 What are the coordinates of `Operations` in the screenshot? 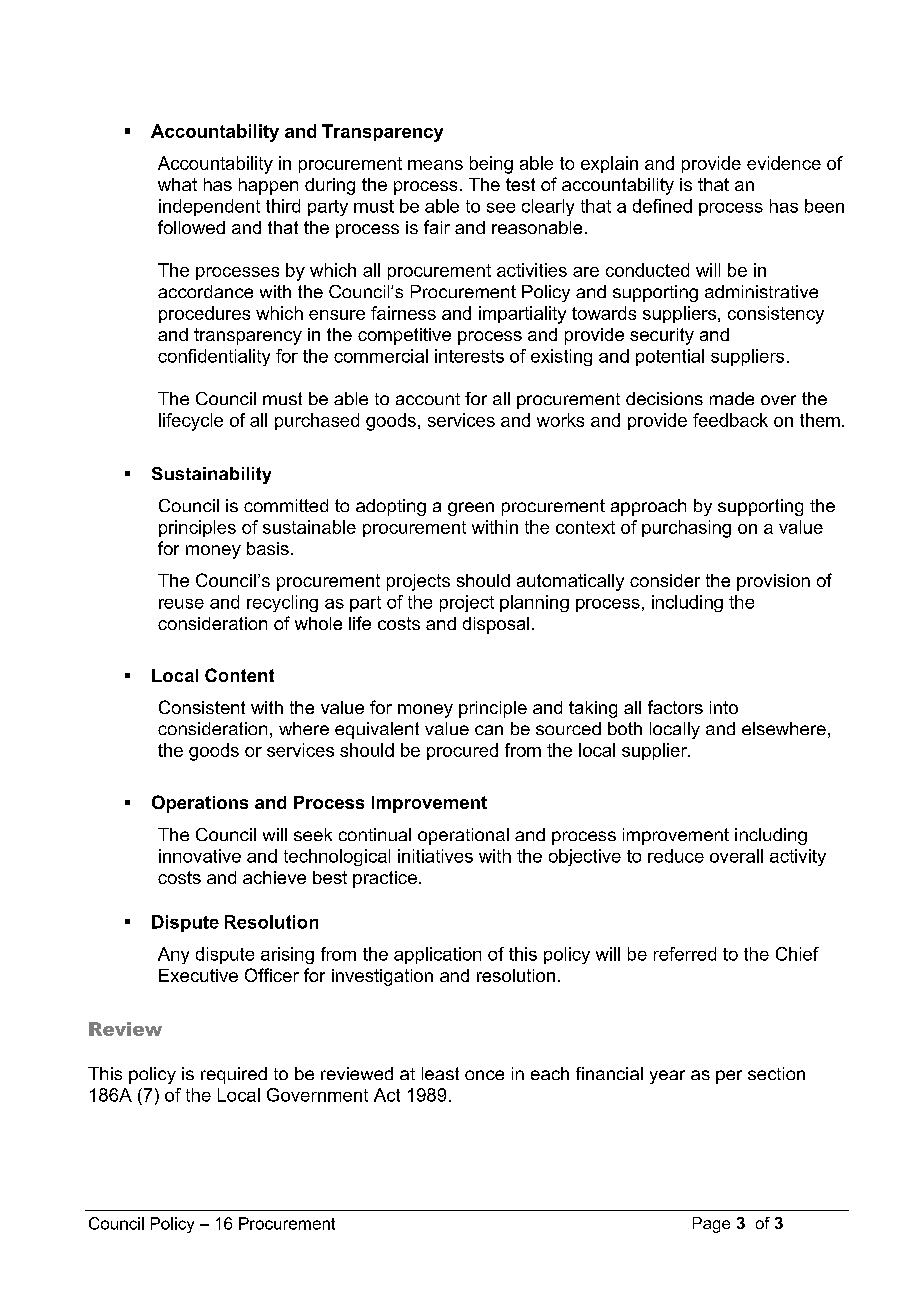 It's located at (200, 804).
